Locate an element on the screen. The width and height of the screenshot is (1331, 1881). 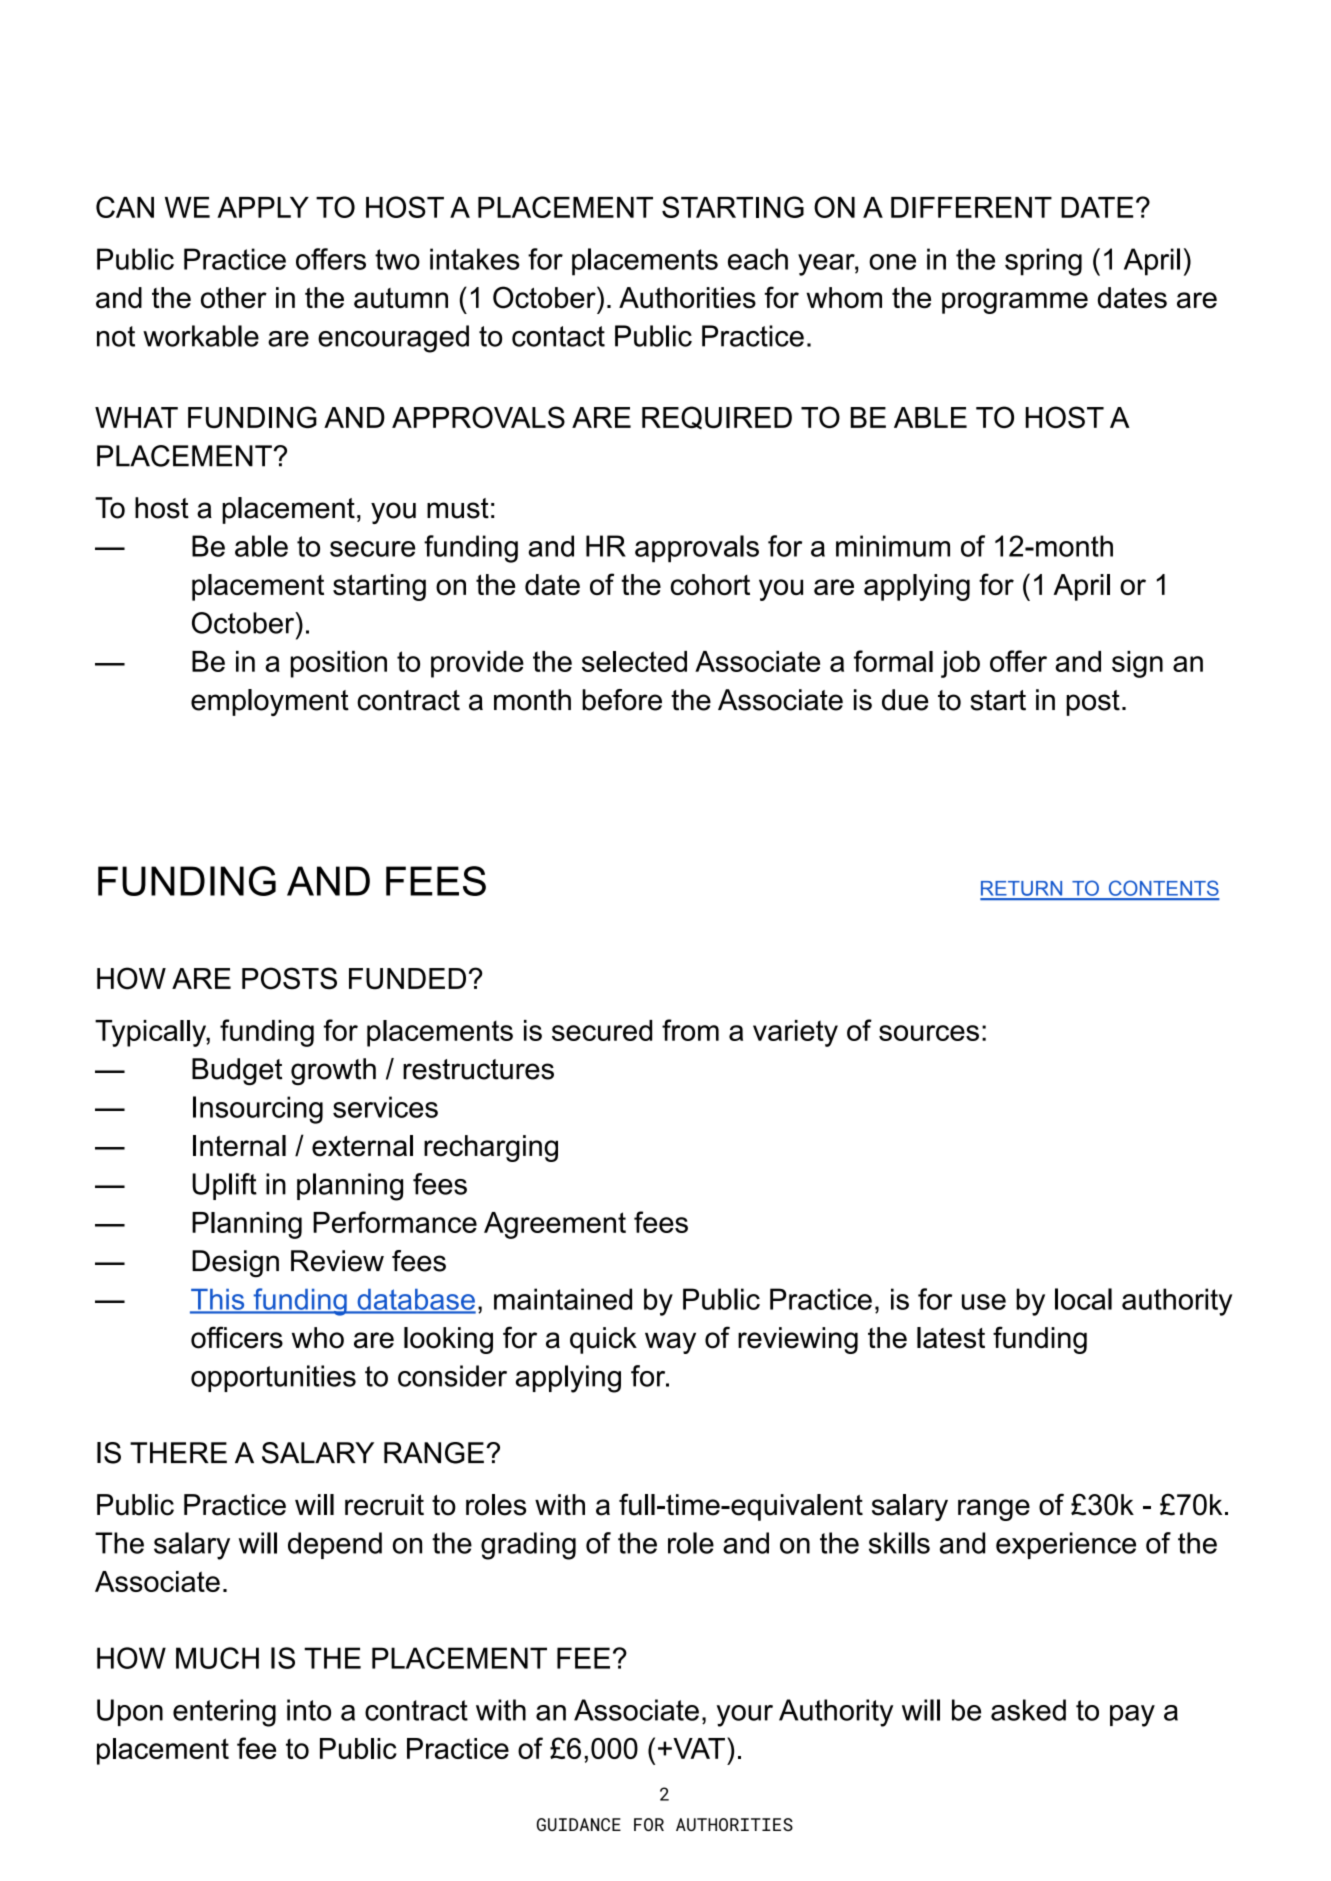
employment is located at coordinates (270, 702).
